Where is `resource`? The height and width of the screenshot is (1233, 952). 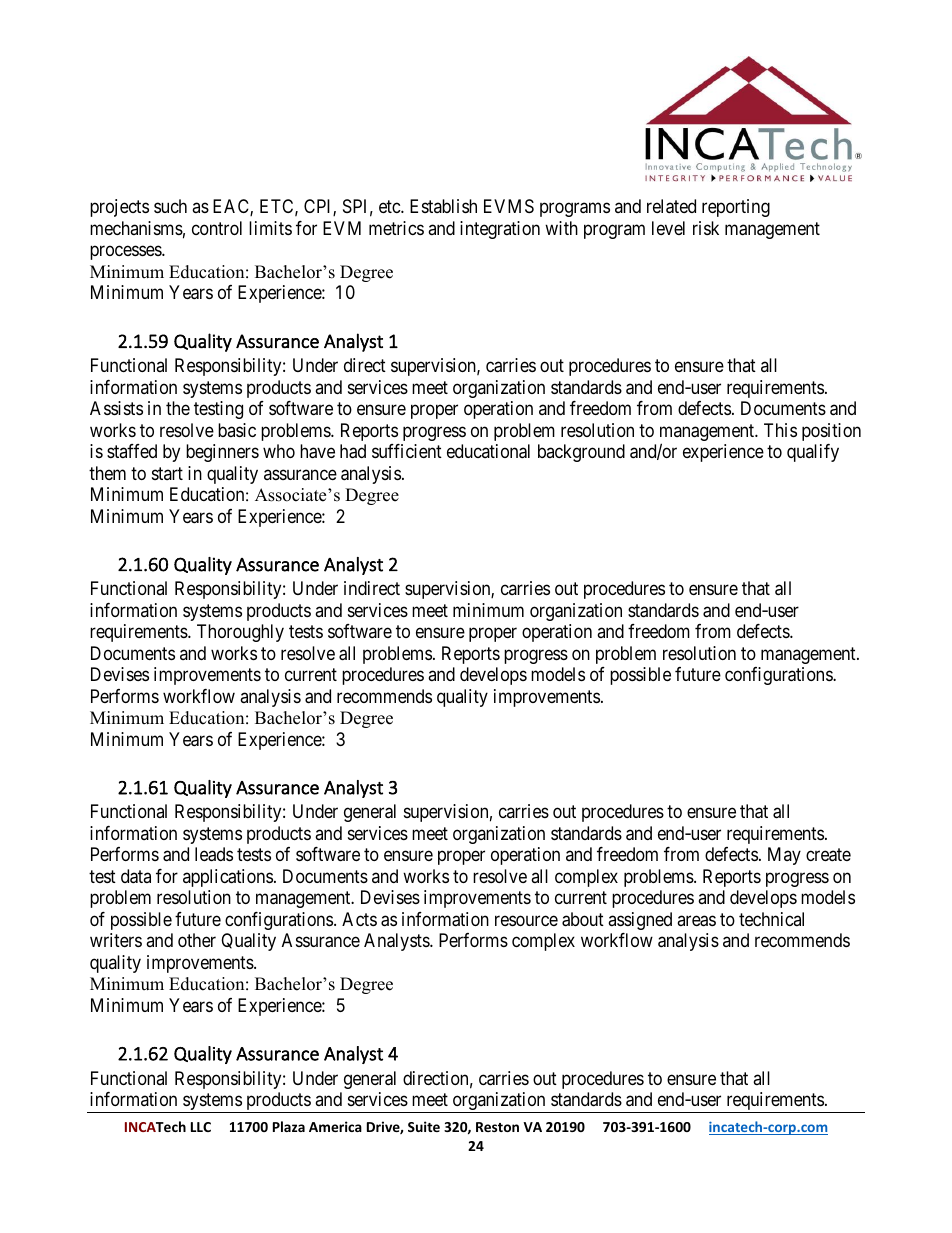 resource is located at coordinates (526, 920).
